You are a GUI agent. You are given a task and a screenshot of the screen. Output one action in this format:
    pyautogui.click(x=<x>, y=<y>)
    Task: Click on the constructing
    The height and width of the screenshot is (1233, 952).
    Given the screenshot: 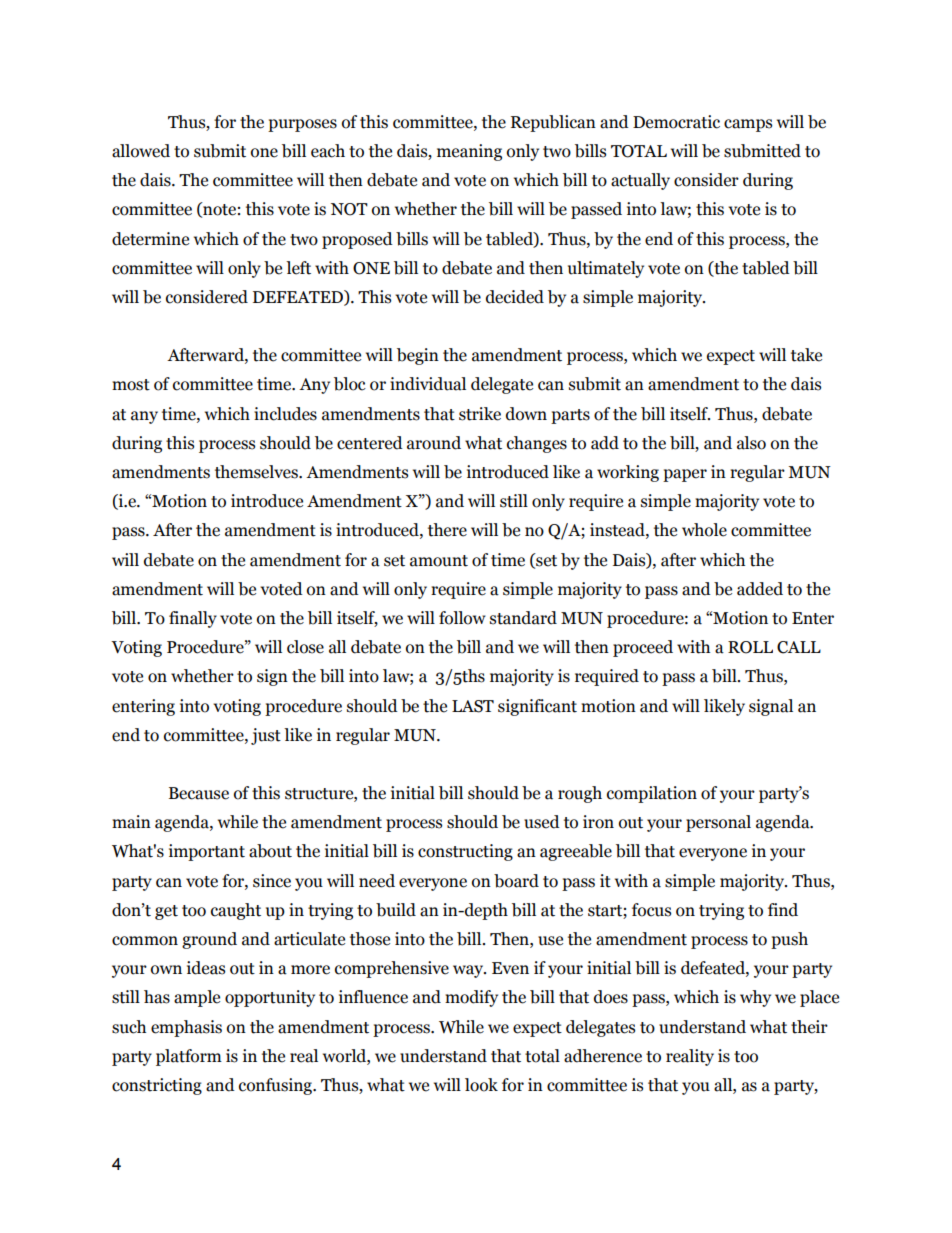 What is the action you would take?
    pyautogui.click(x=465, y=852)
